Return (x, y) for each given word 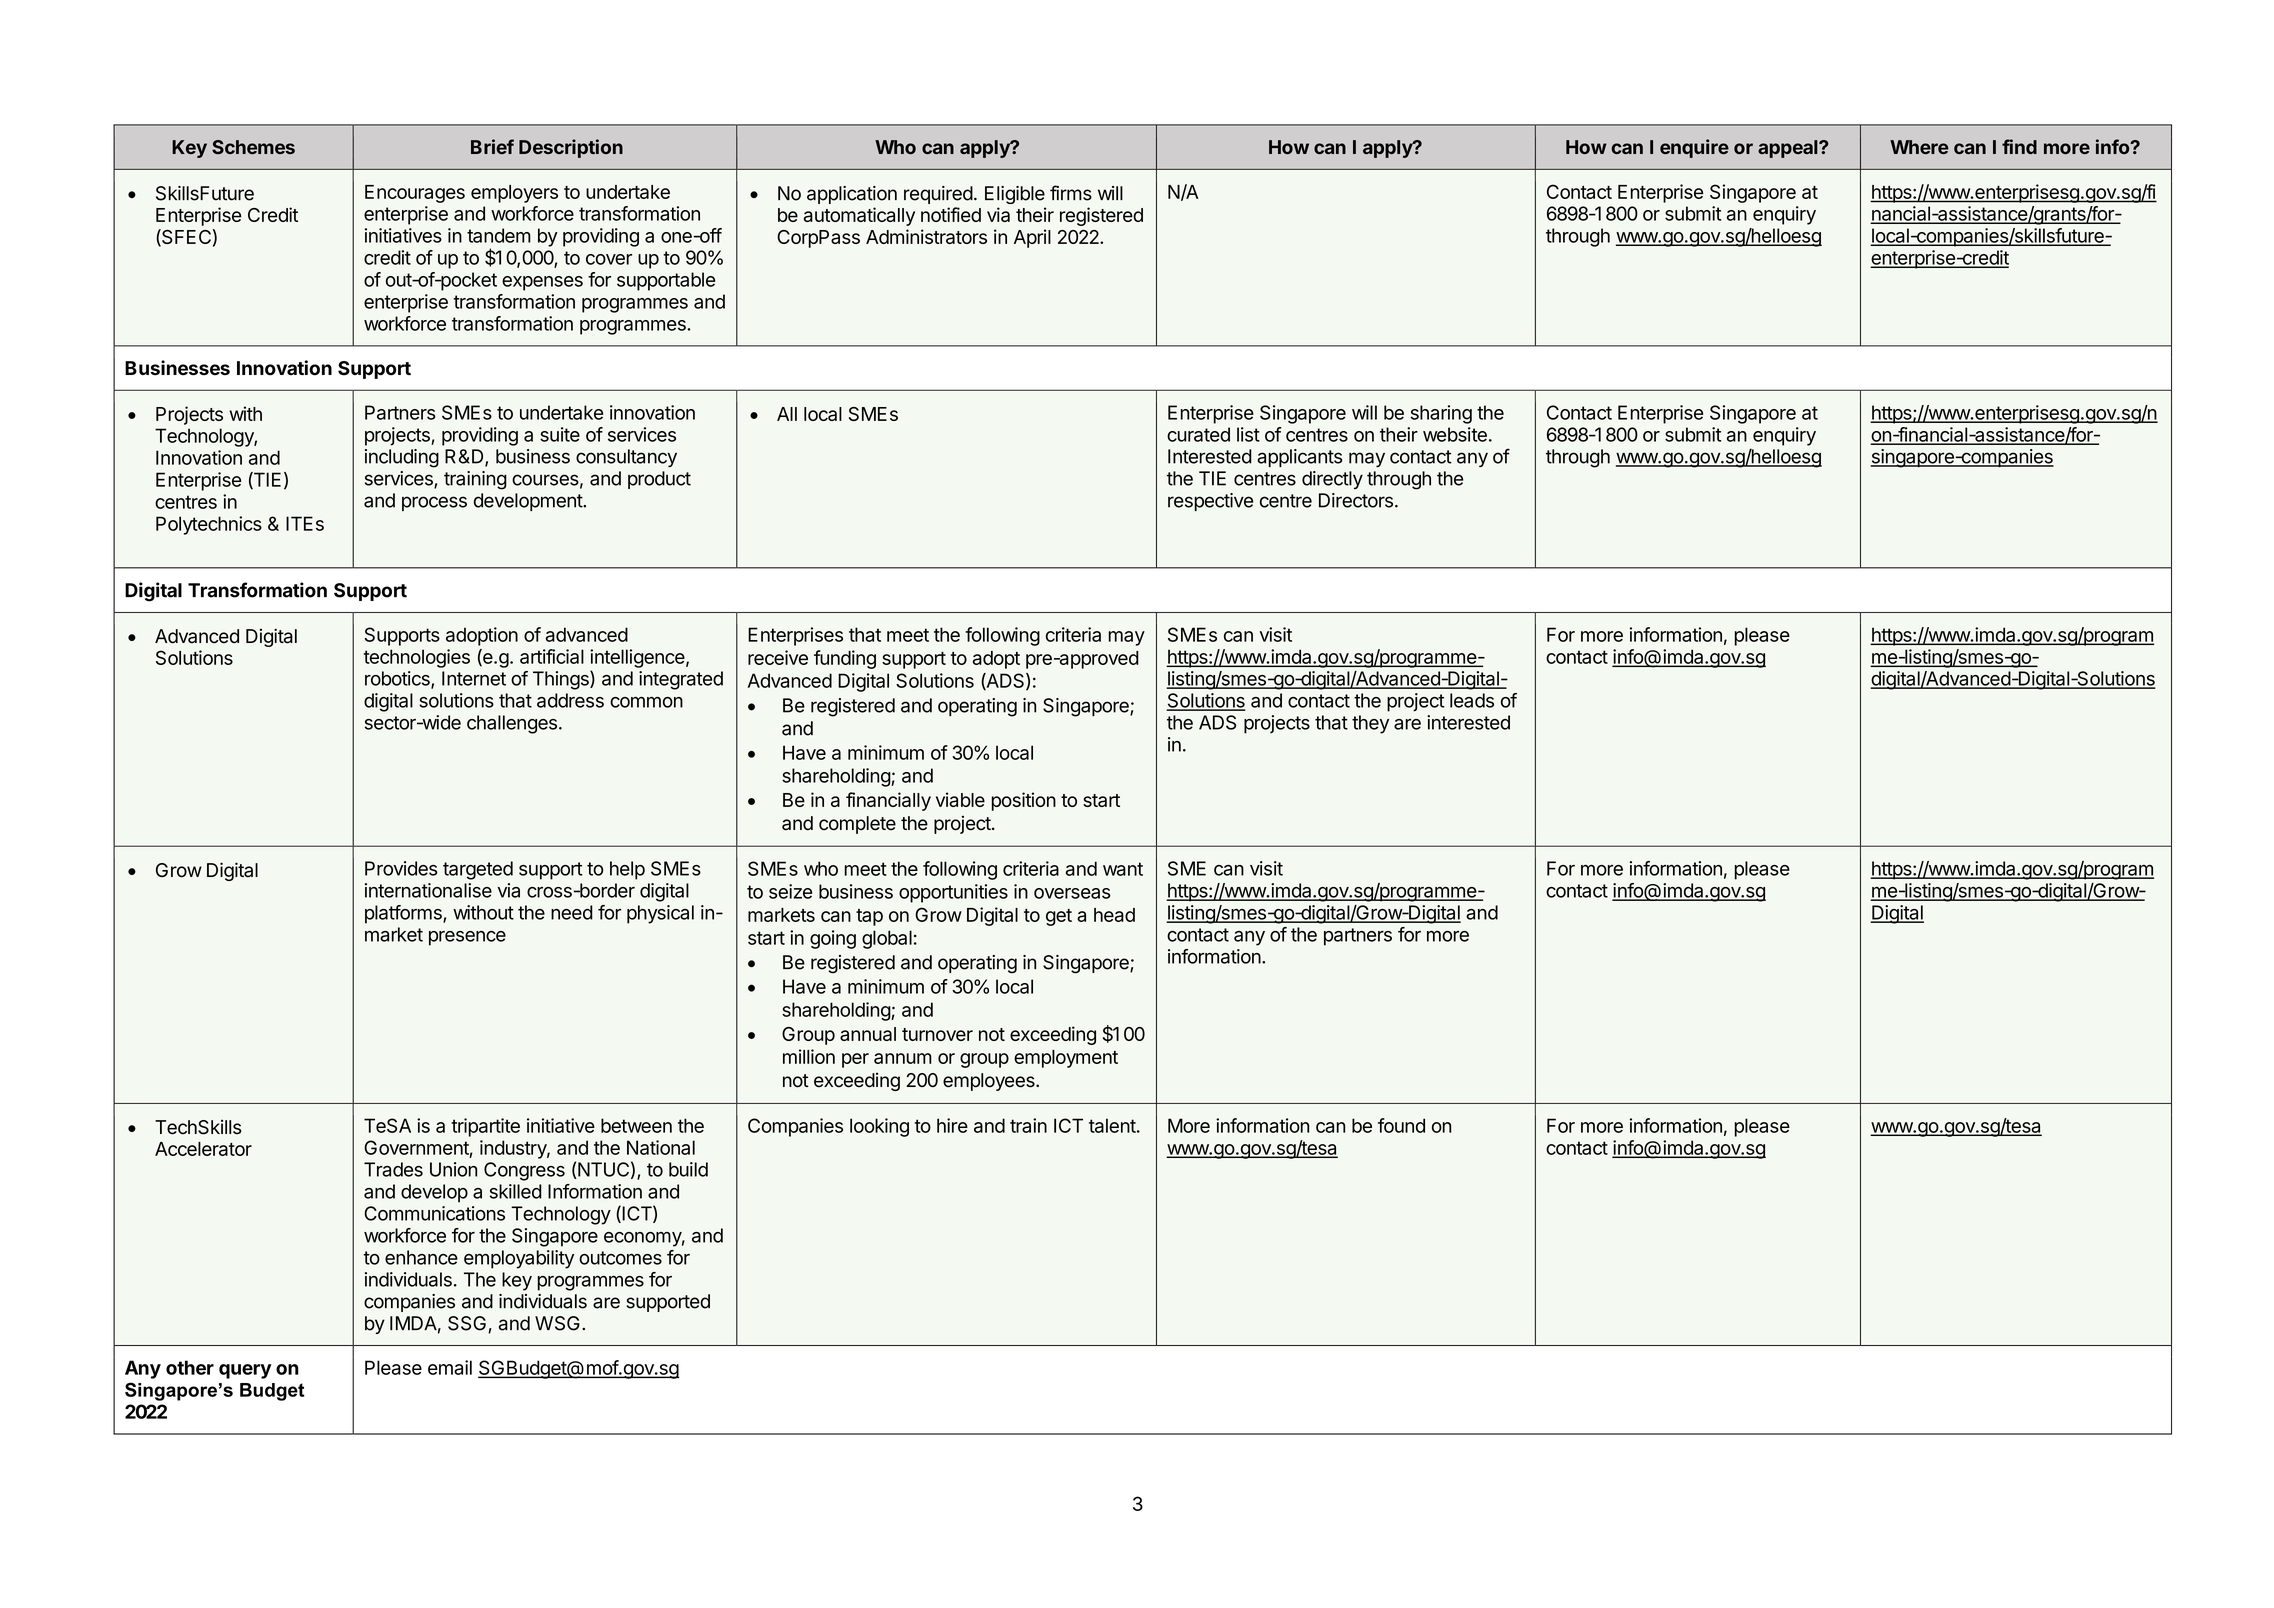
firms (1071, 193)
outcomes (620, 1258)
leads (1472, 700)
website (1455, 434)
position (1024, 801)
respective (1210, 502)
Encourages (415, 194)
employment (1066, 1059)
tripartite (485, 1127)
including (402, 458)
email (450, 1367)
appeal (1789, 149)
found (1401, 1125)
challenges (512, 724)
